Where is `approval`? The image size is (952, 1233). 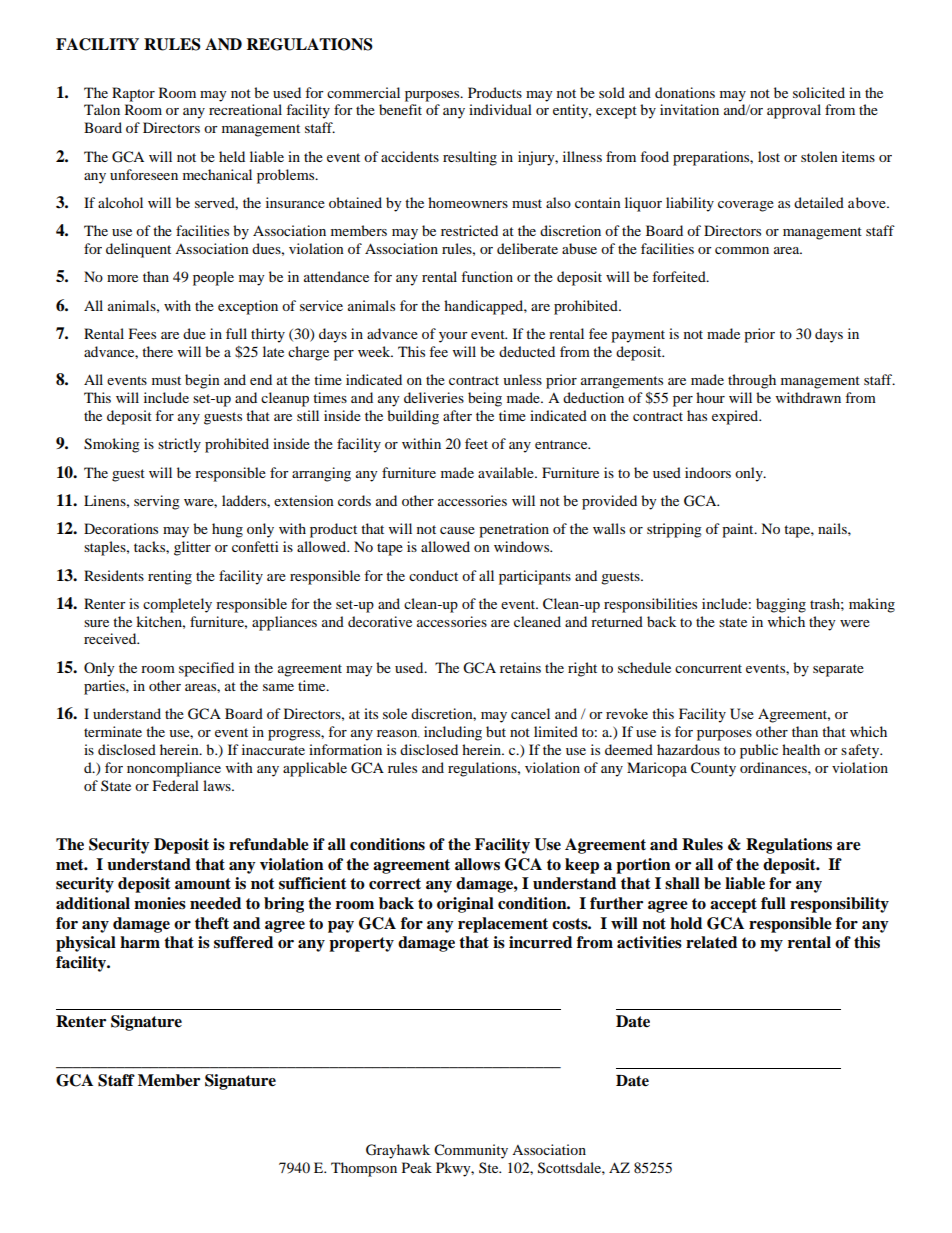
approval is located at coordinates (794, 111).
